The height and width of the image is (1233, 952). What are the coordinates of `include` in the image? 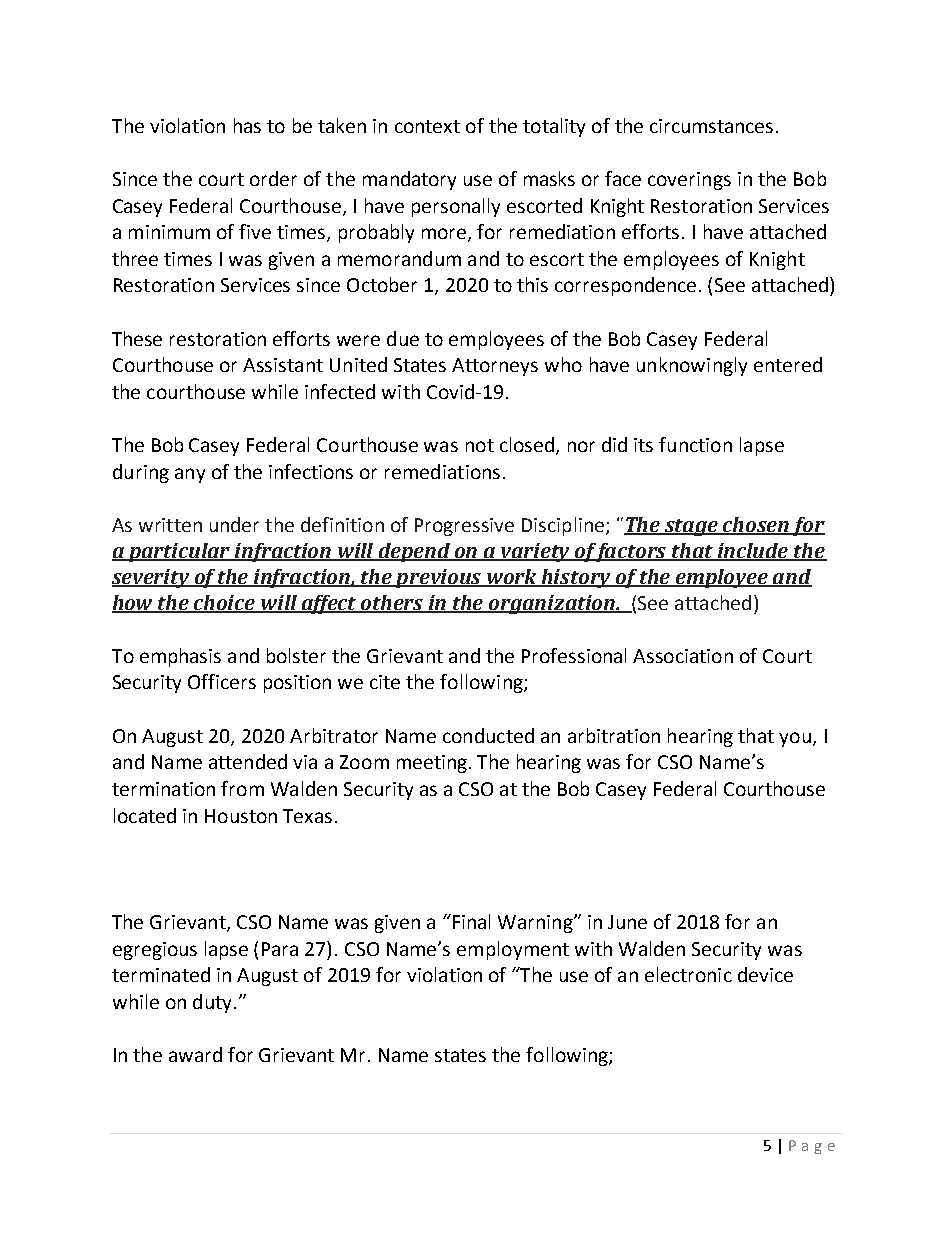 It's located at (753, 552).
